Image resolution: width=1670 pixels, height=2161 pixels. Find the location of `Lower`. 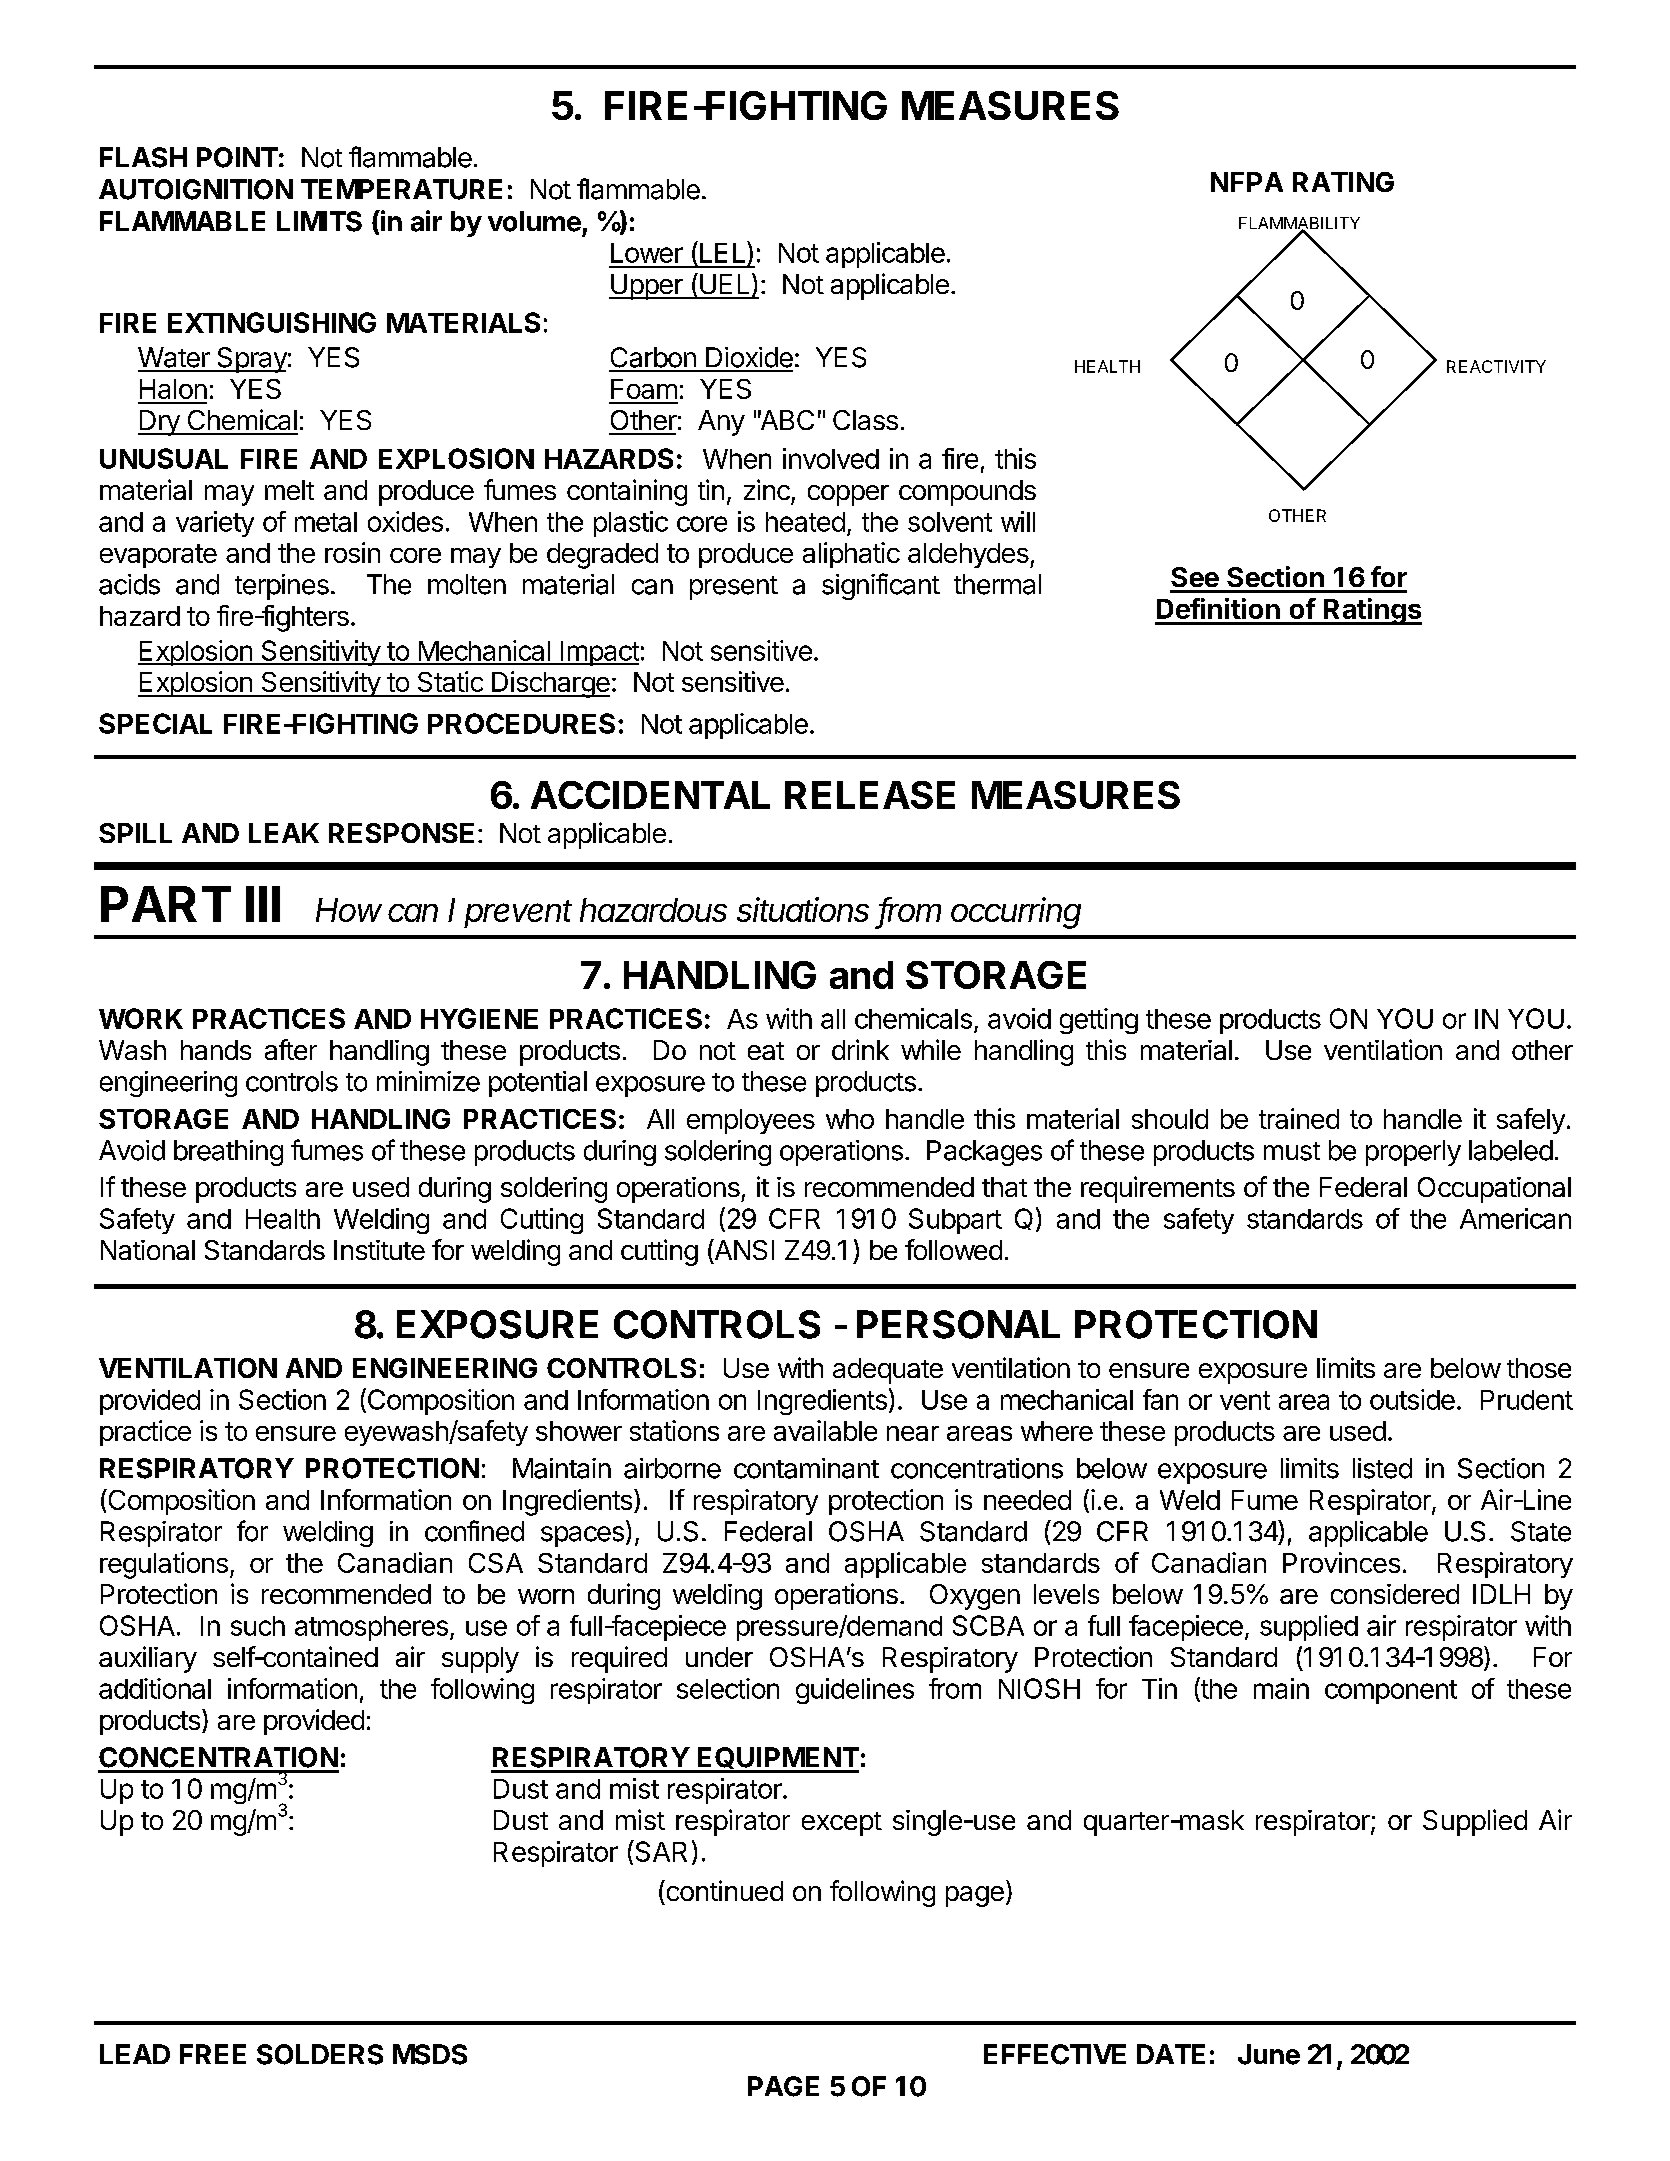

Lower is located at coordinates (647, 253).
